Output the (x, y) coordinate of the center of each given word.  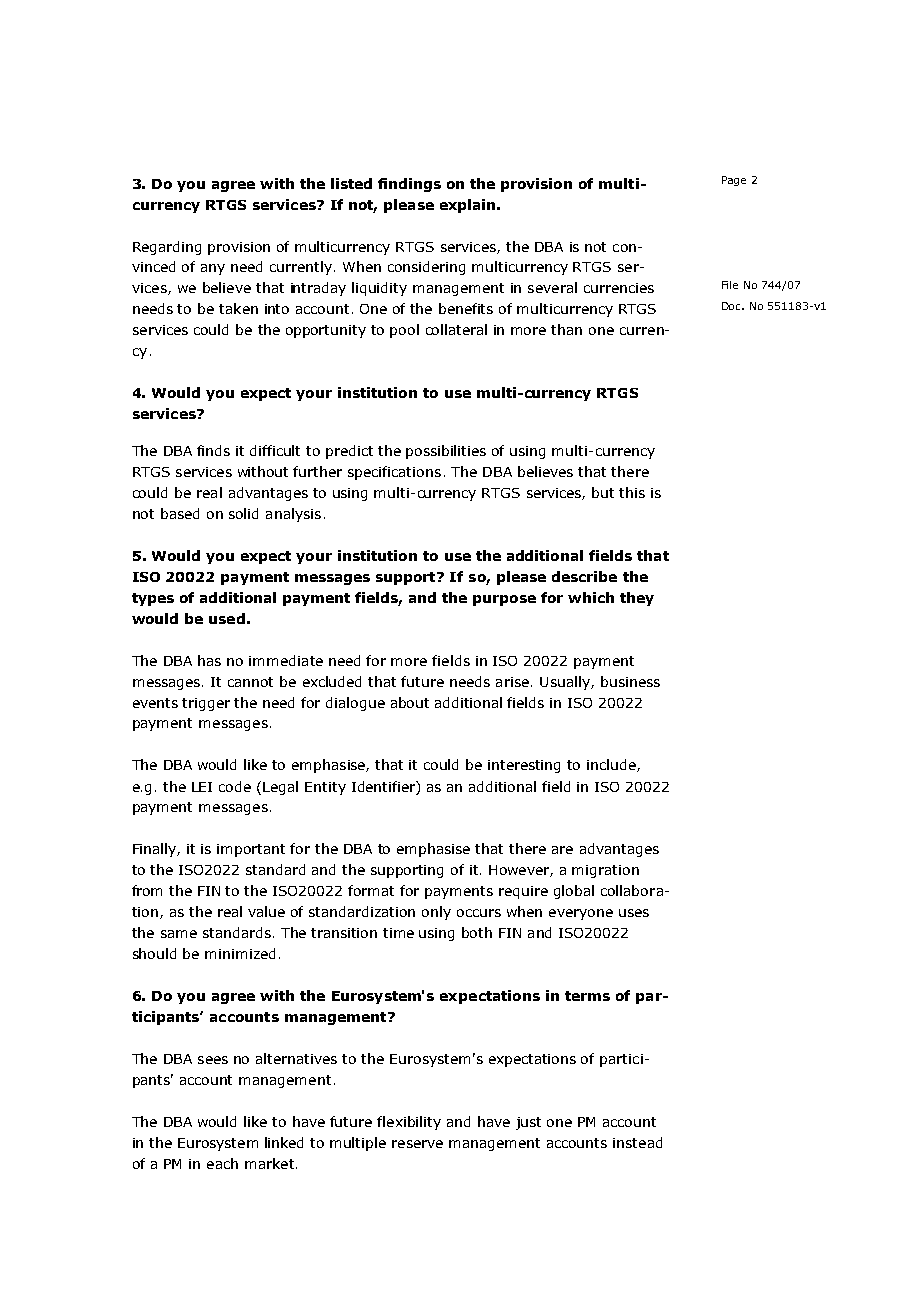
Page (734, 181)
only (436, 913)
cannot (250, 682)
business (630, 681)
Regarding (167, 248)
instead (637, 1142)
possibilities (446, 452)
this (632, 492)
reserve (417, 1144)
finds (213, 450)
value (266, 911)
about (410, 702)
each (222, 1163)
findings (409, 185)
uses (634, 913)
